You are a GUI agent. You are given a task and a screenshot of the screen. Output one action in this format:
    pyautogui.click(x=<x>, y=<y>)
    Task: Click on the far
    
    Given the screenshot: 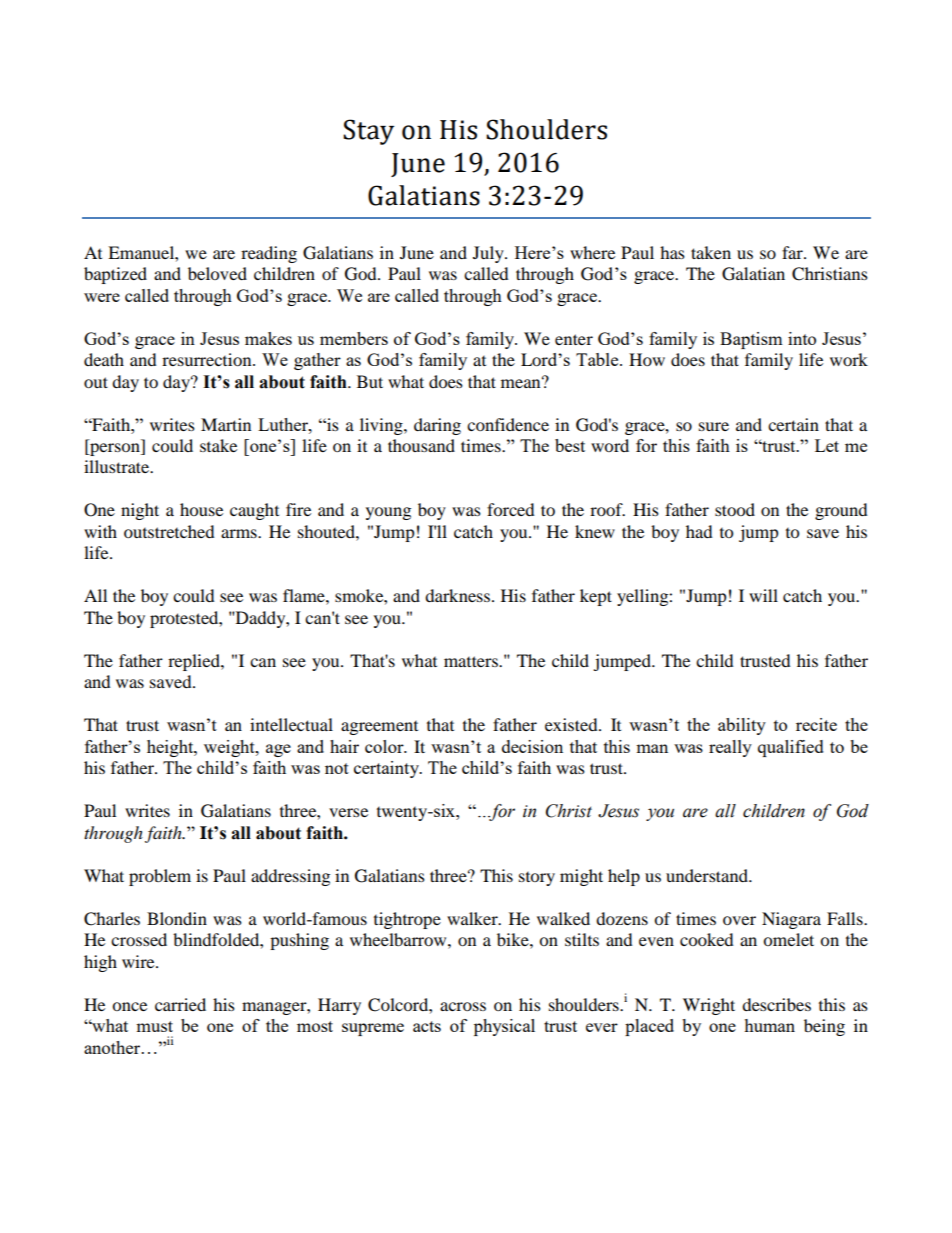 What is the action you would take?
    pyautogui.click(x=793, y=252)
